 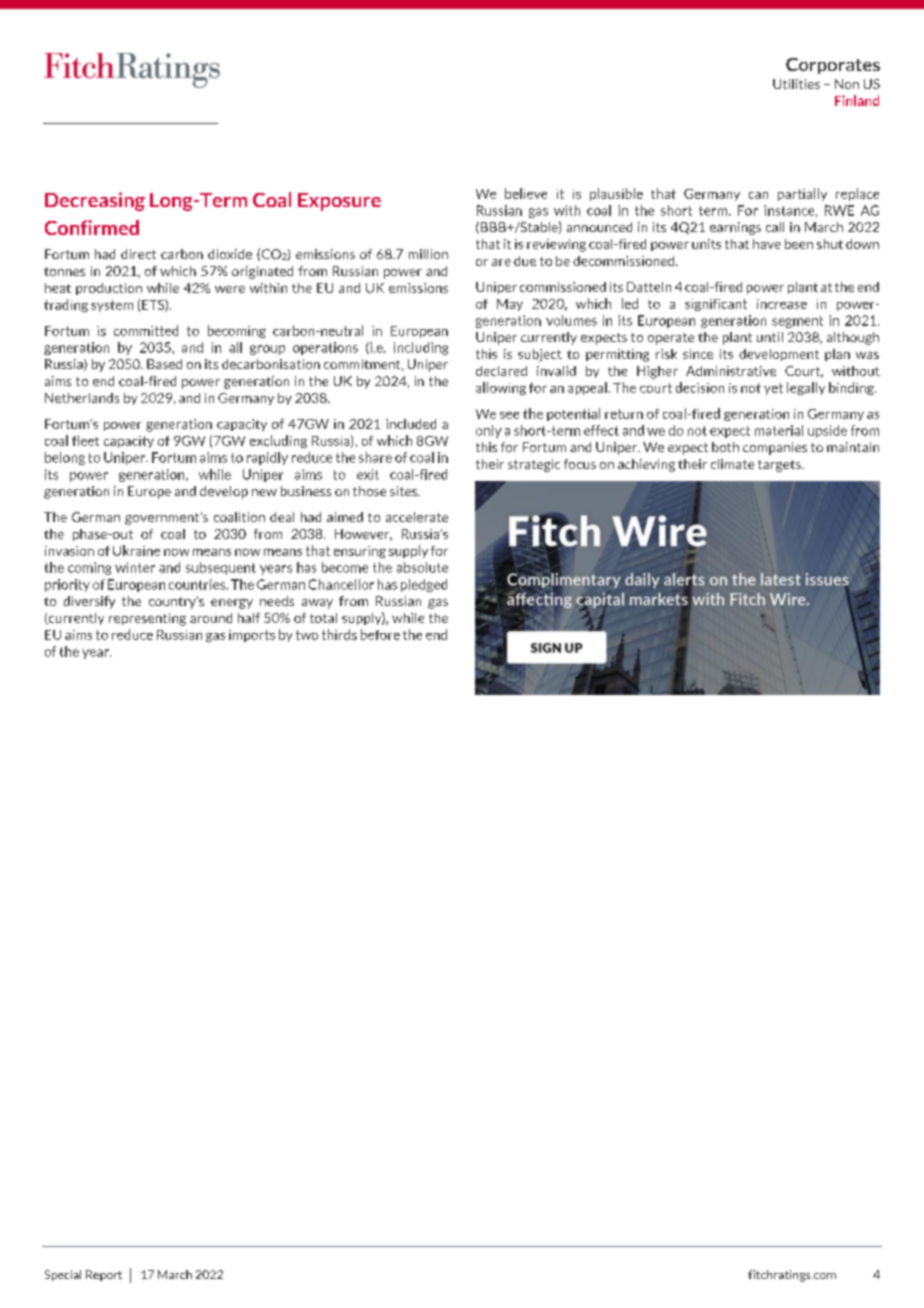 I want to click on Report, so click(x=104, y=1275).
